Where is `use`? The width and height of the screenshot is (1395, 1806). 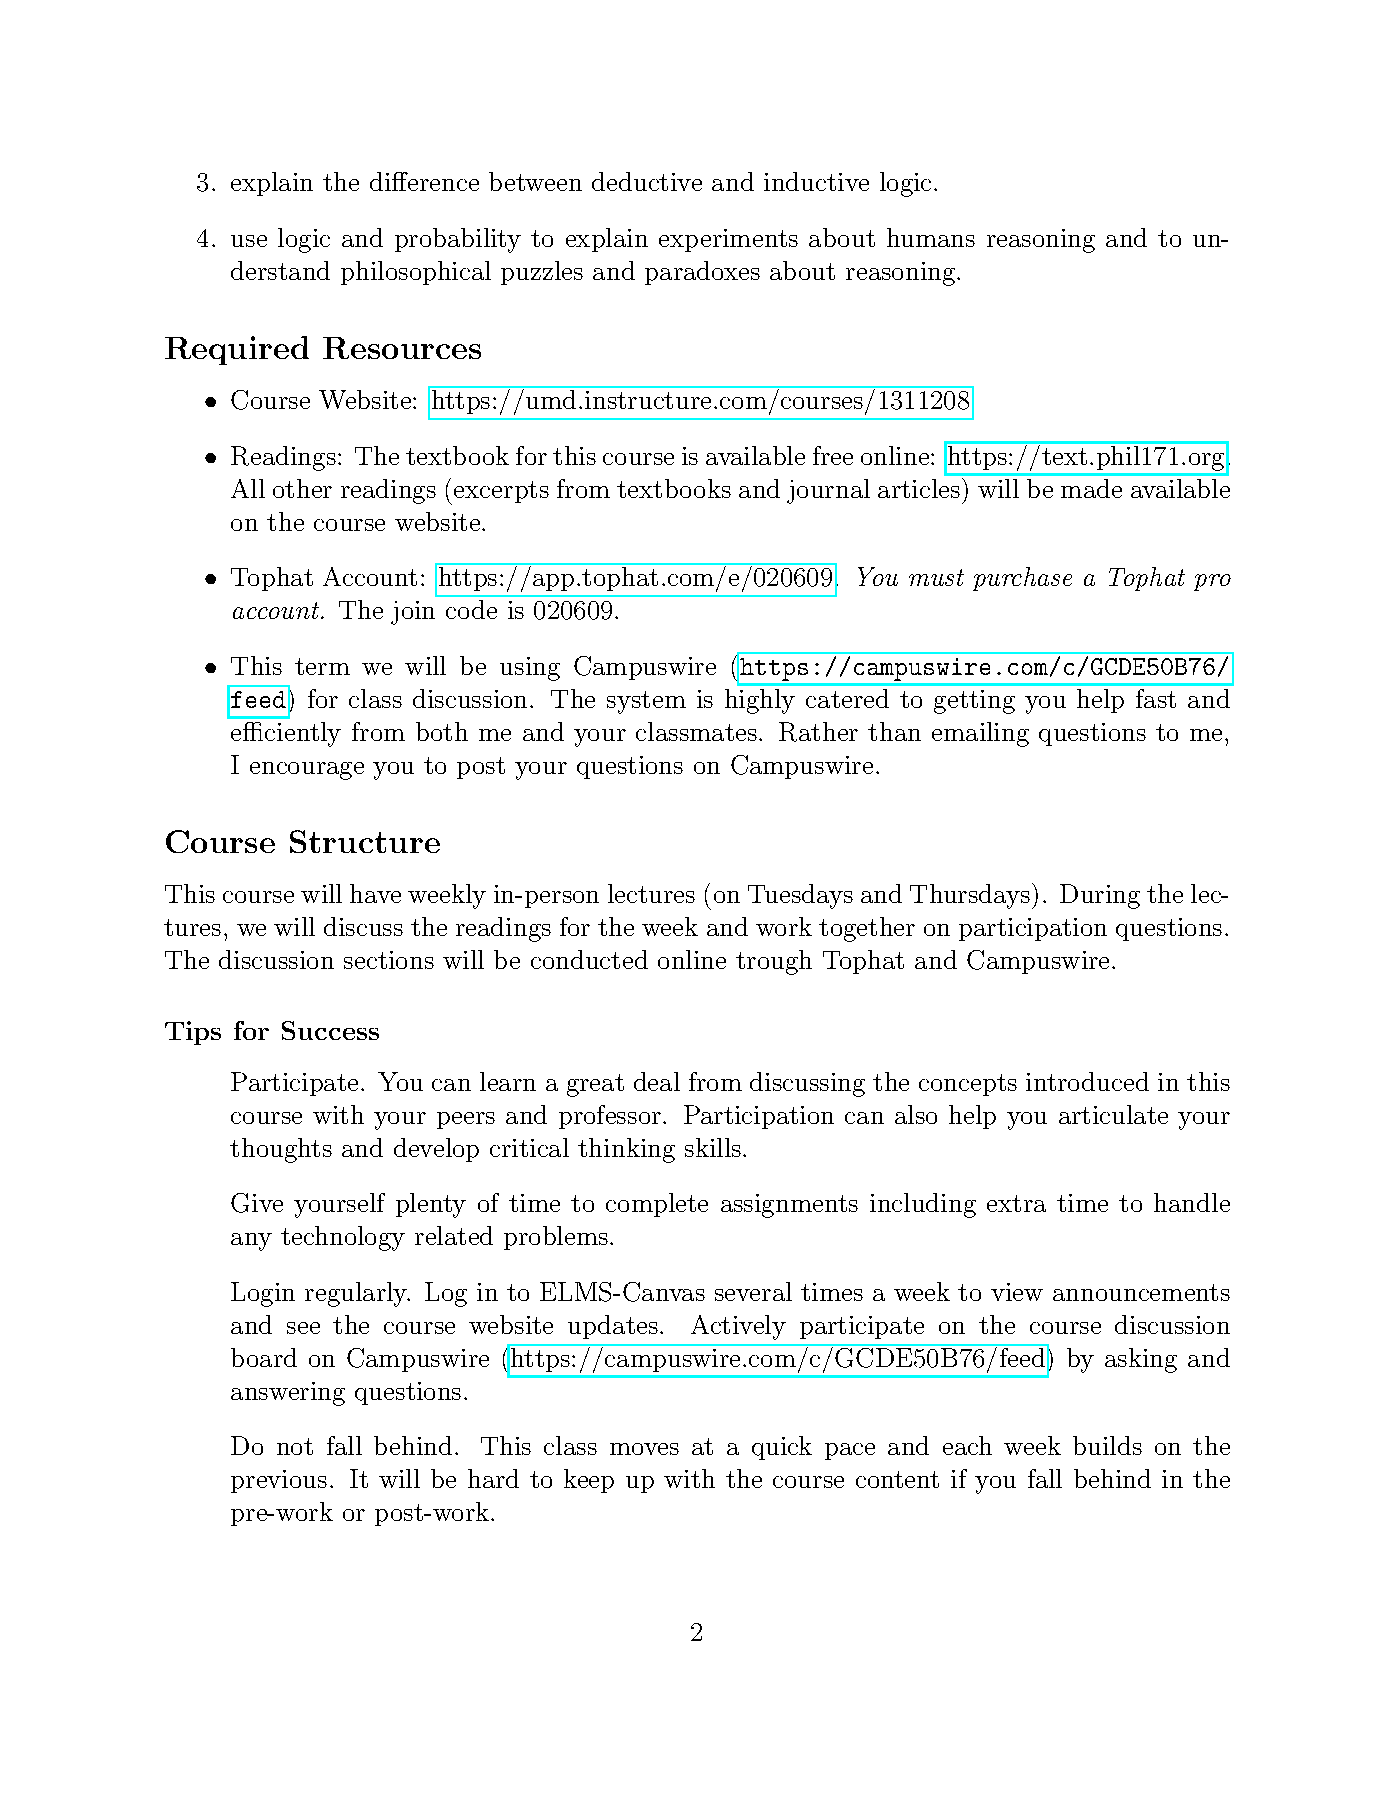
use is located at coordinates (249, 241).
